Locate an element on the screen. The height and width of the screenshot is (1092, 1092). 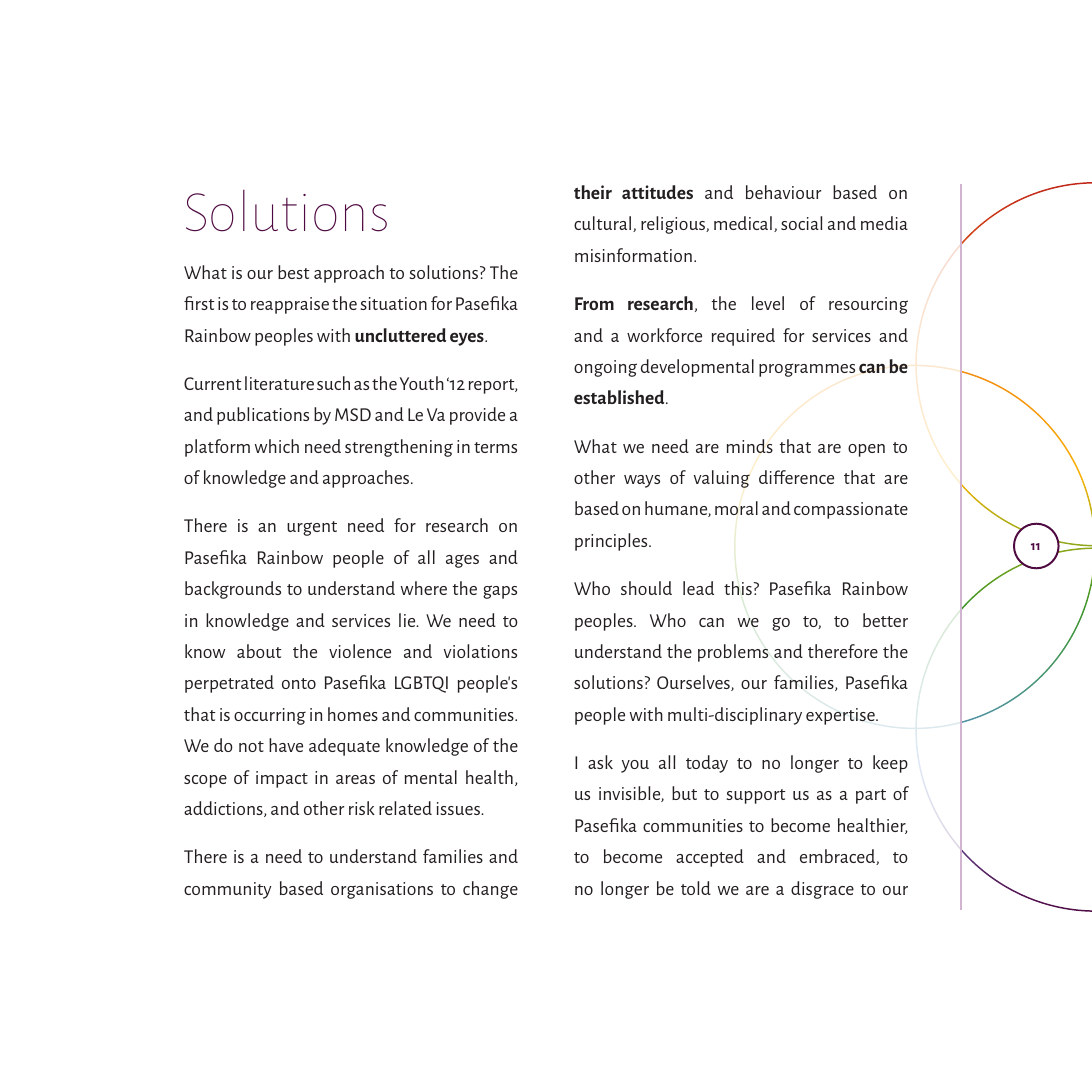
cultural is located at coordinates (604, 224).
